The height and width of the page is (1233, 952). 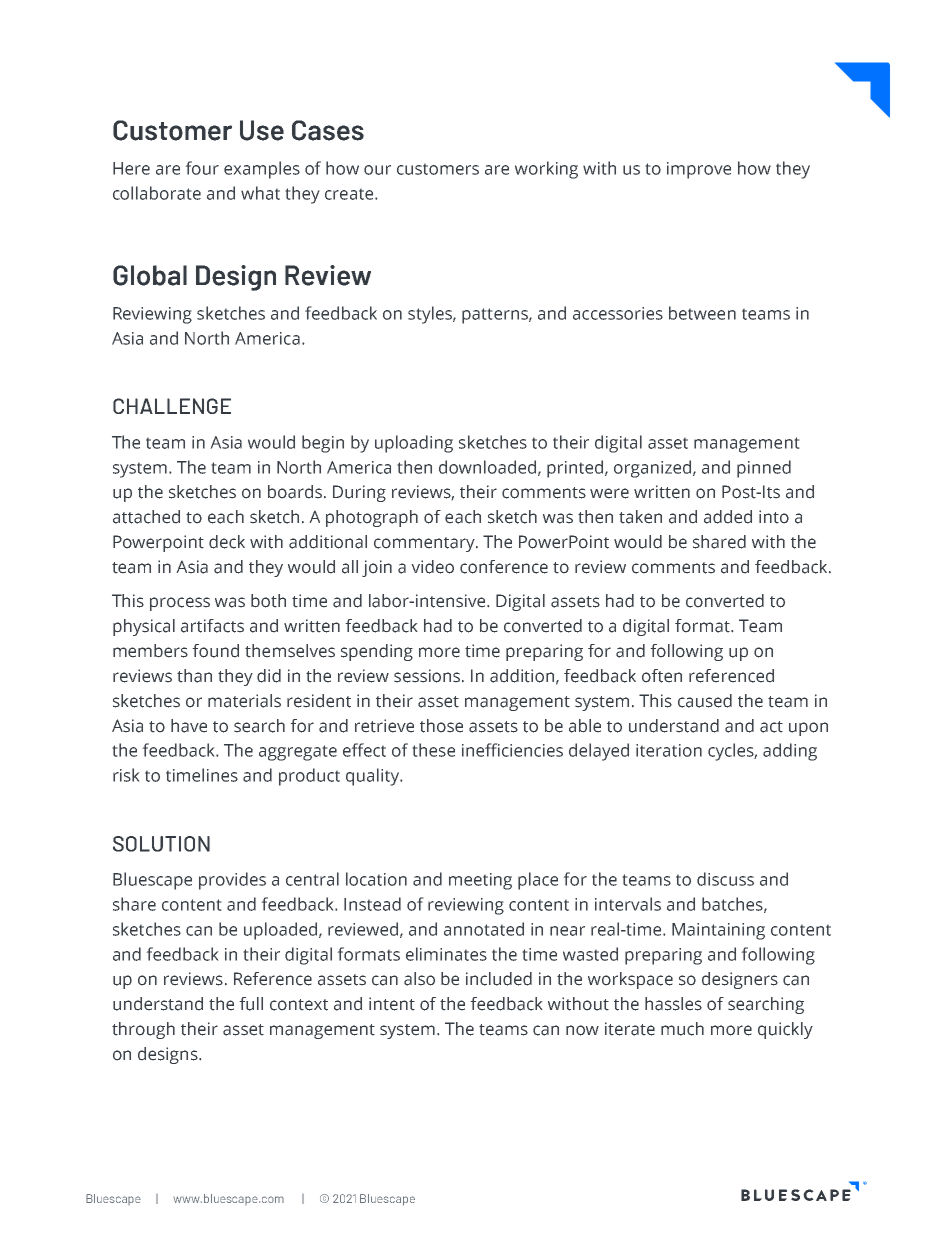 What do you see at coordinates (705, 701) in the page?
I see `caused` at bounding box center [705, 701].
